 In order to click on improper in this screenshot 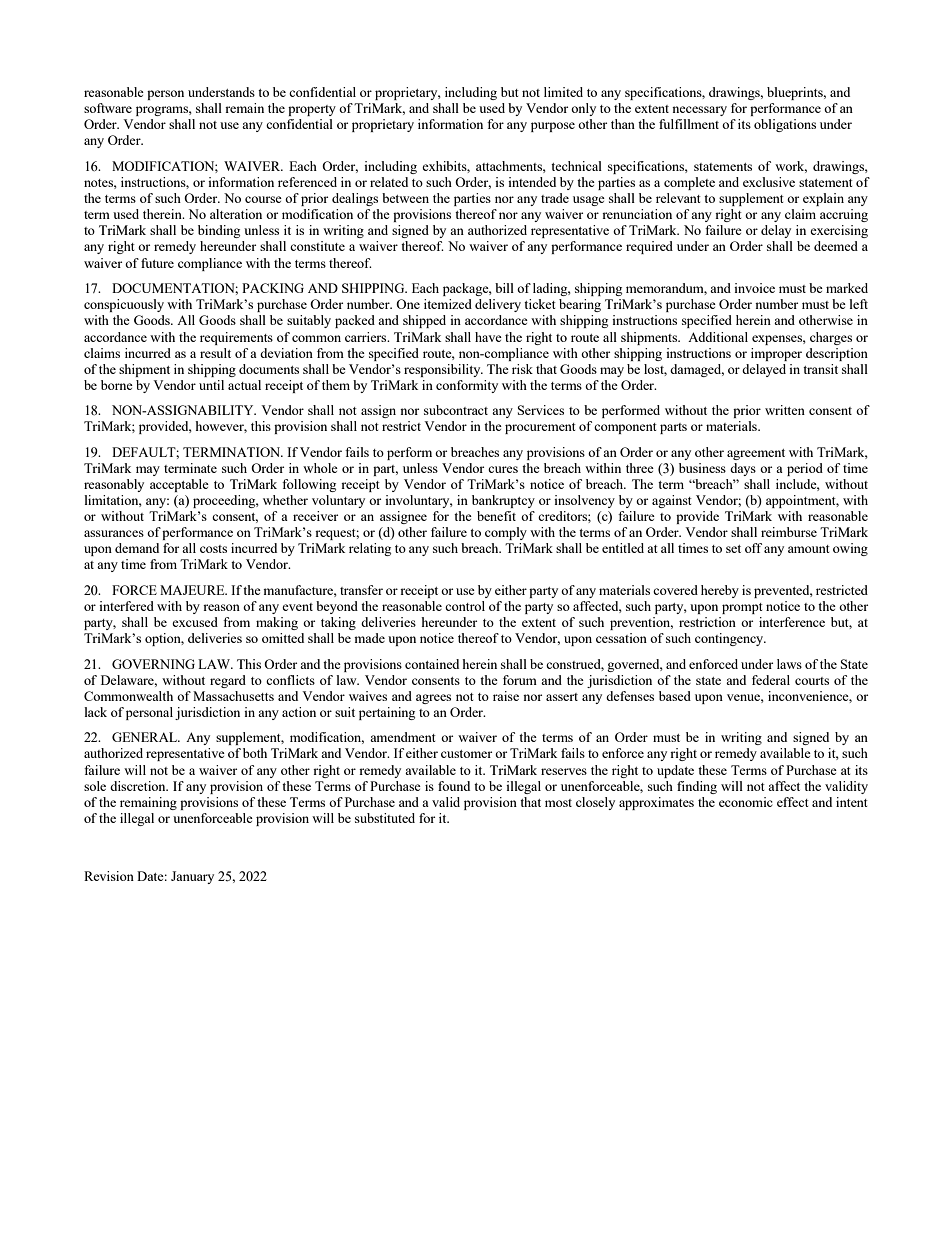, I will do `click(776, 354)`.
